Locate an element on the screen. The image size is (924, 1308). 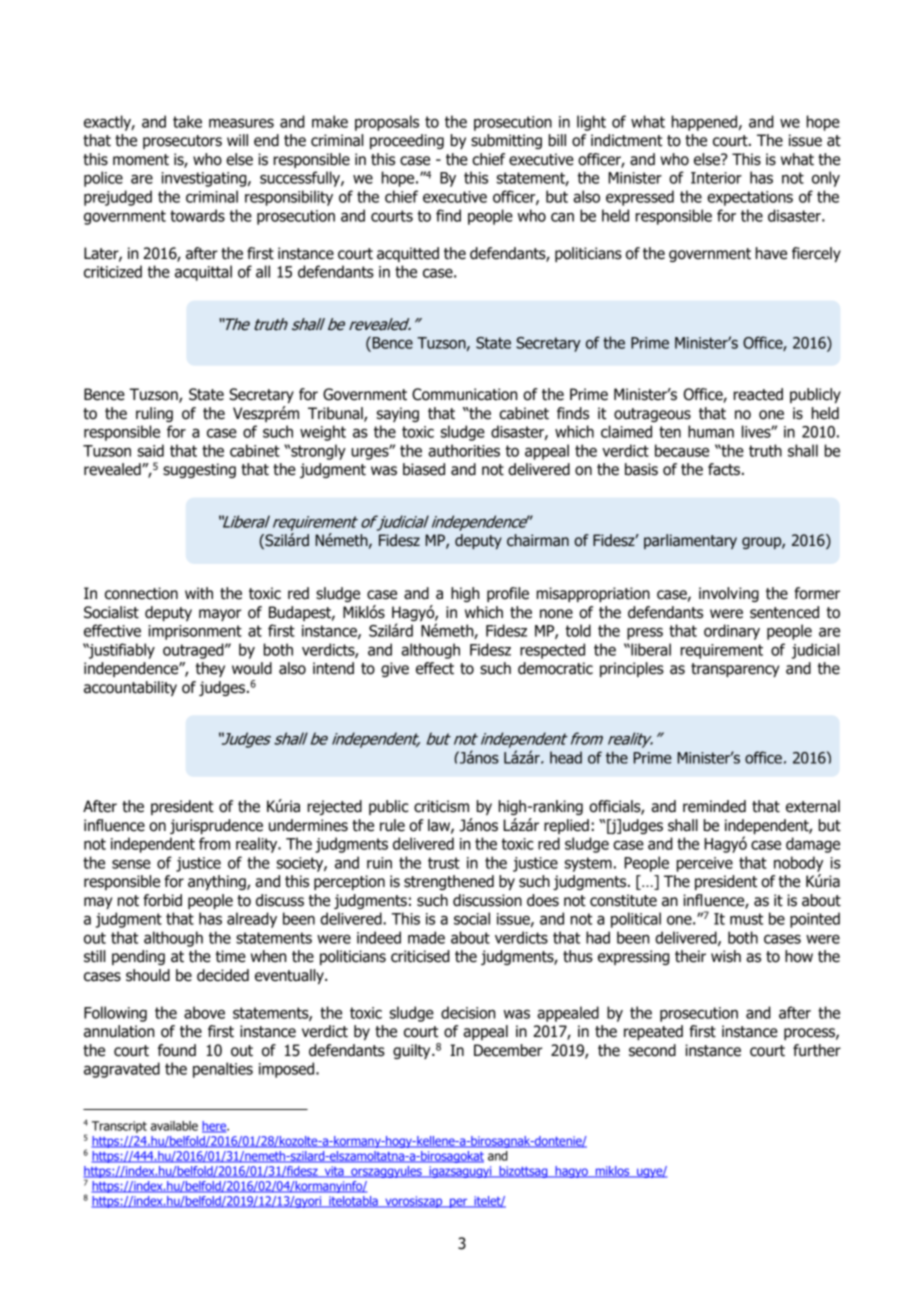
perceive is located at coordinates (705, 864).
